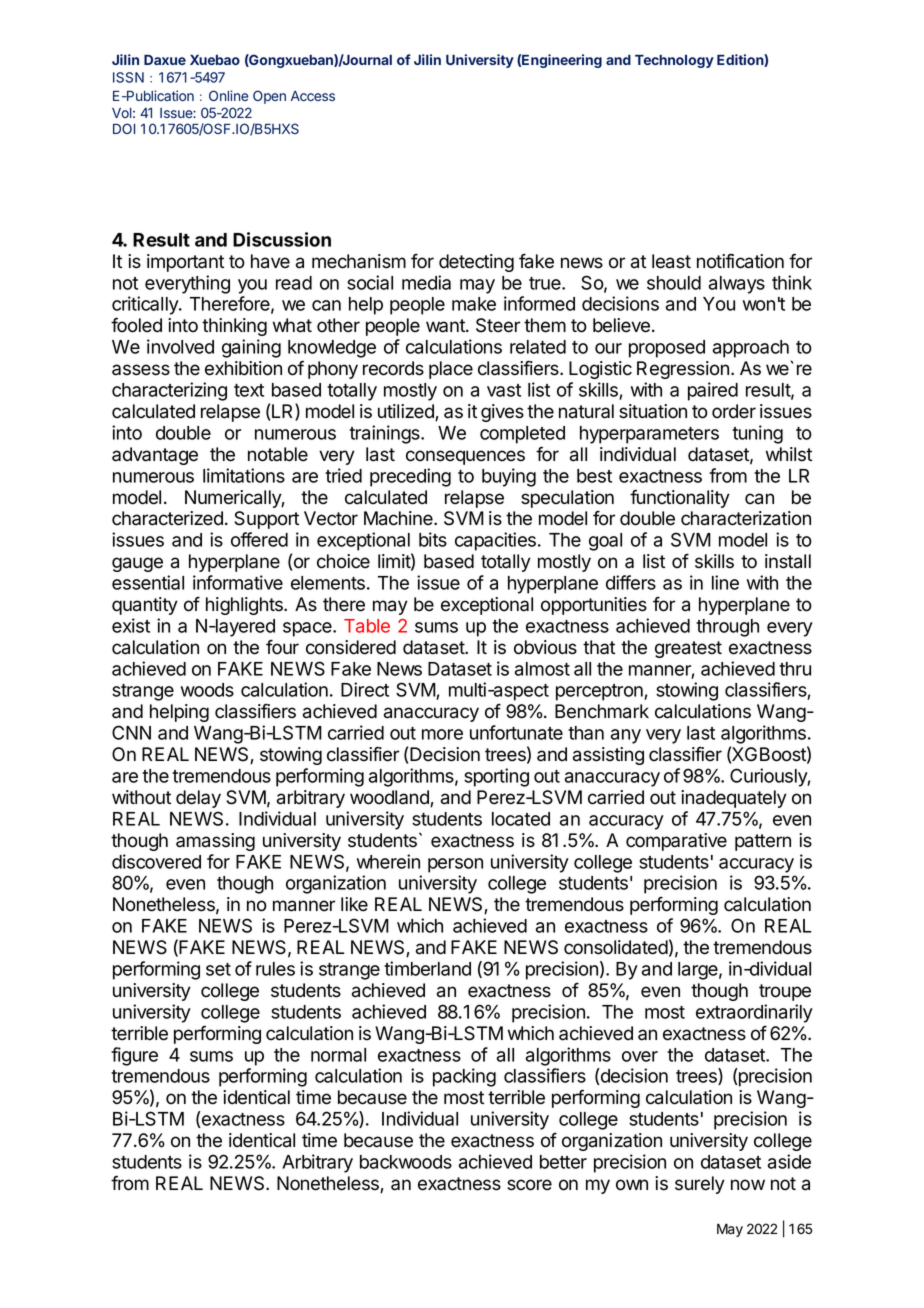  I want to click on through, so click(727, 628).
